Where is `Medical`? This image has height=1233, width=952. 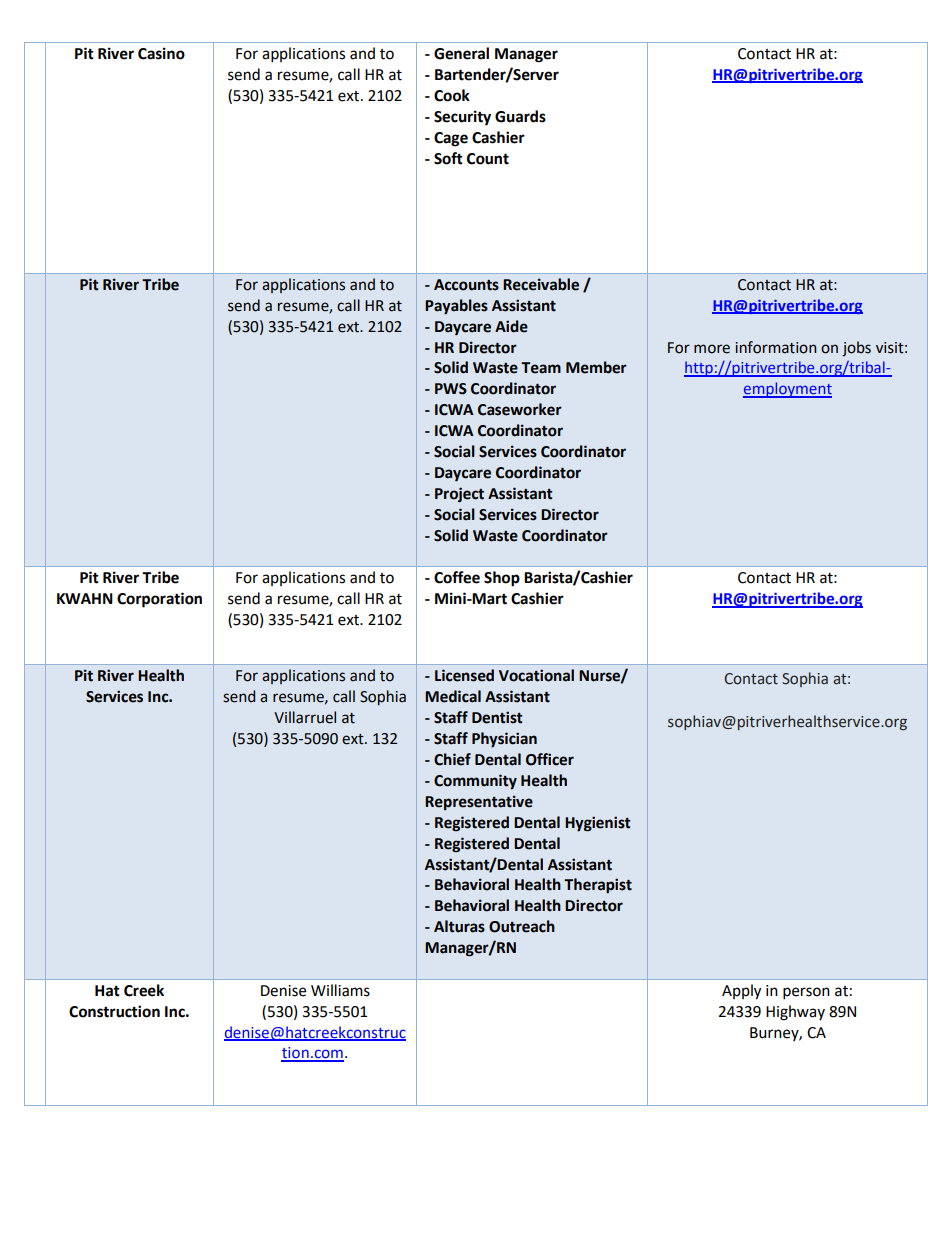 Medical is located at coordinates (453, 696).
